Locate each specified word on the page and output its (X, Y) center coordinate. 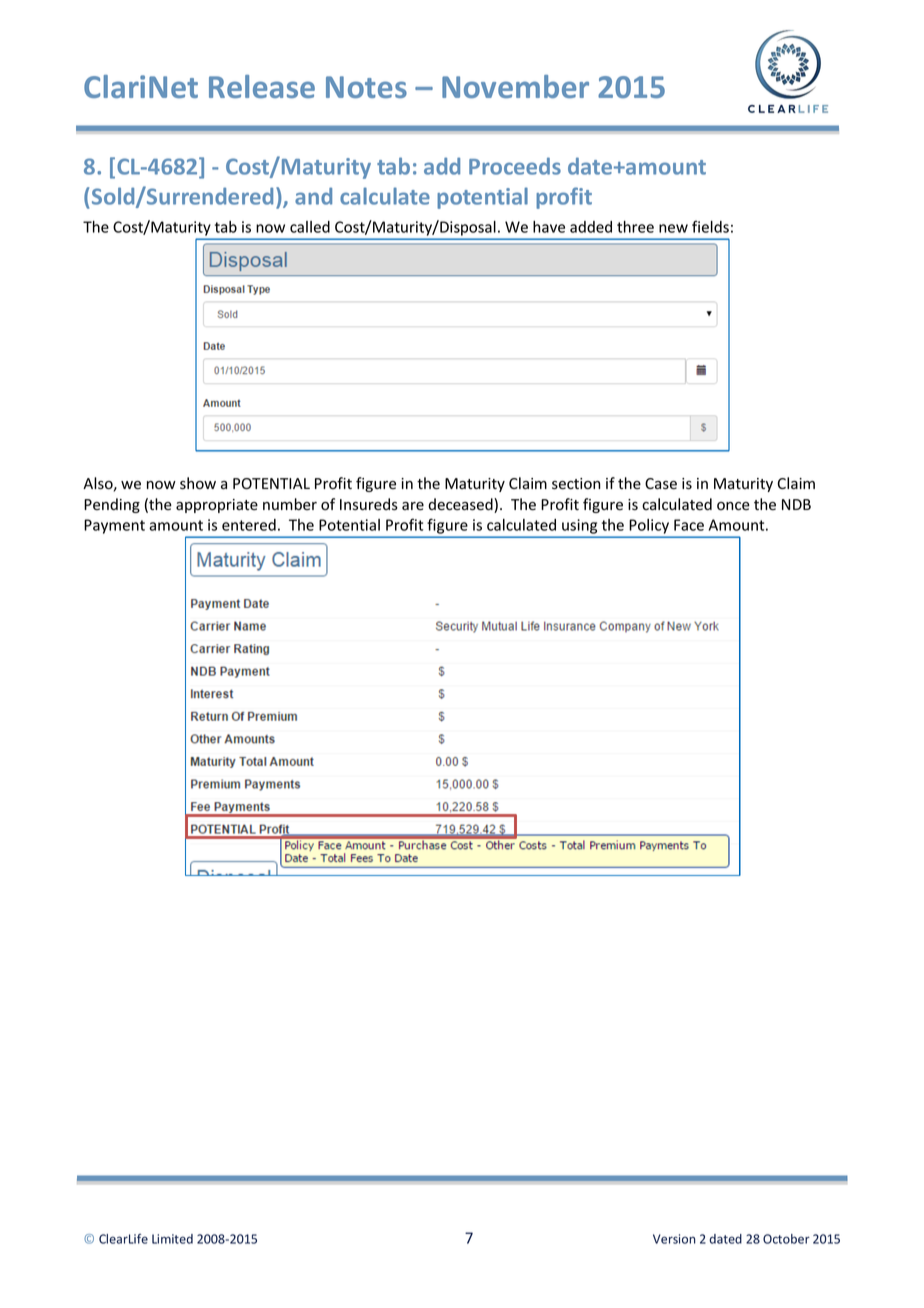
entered (249, 525)
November (515, 86)
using (579, 526)
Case (661, 484)
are (413, 506)
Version (674, 1239)
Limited (172, 1239)
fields (710, 226)
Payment (114, 526)
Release (262, 86)
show (198, 483)
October (786, 1239)
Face (689, 525)
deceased (461, 505)
